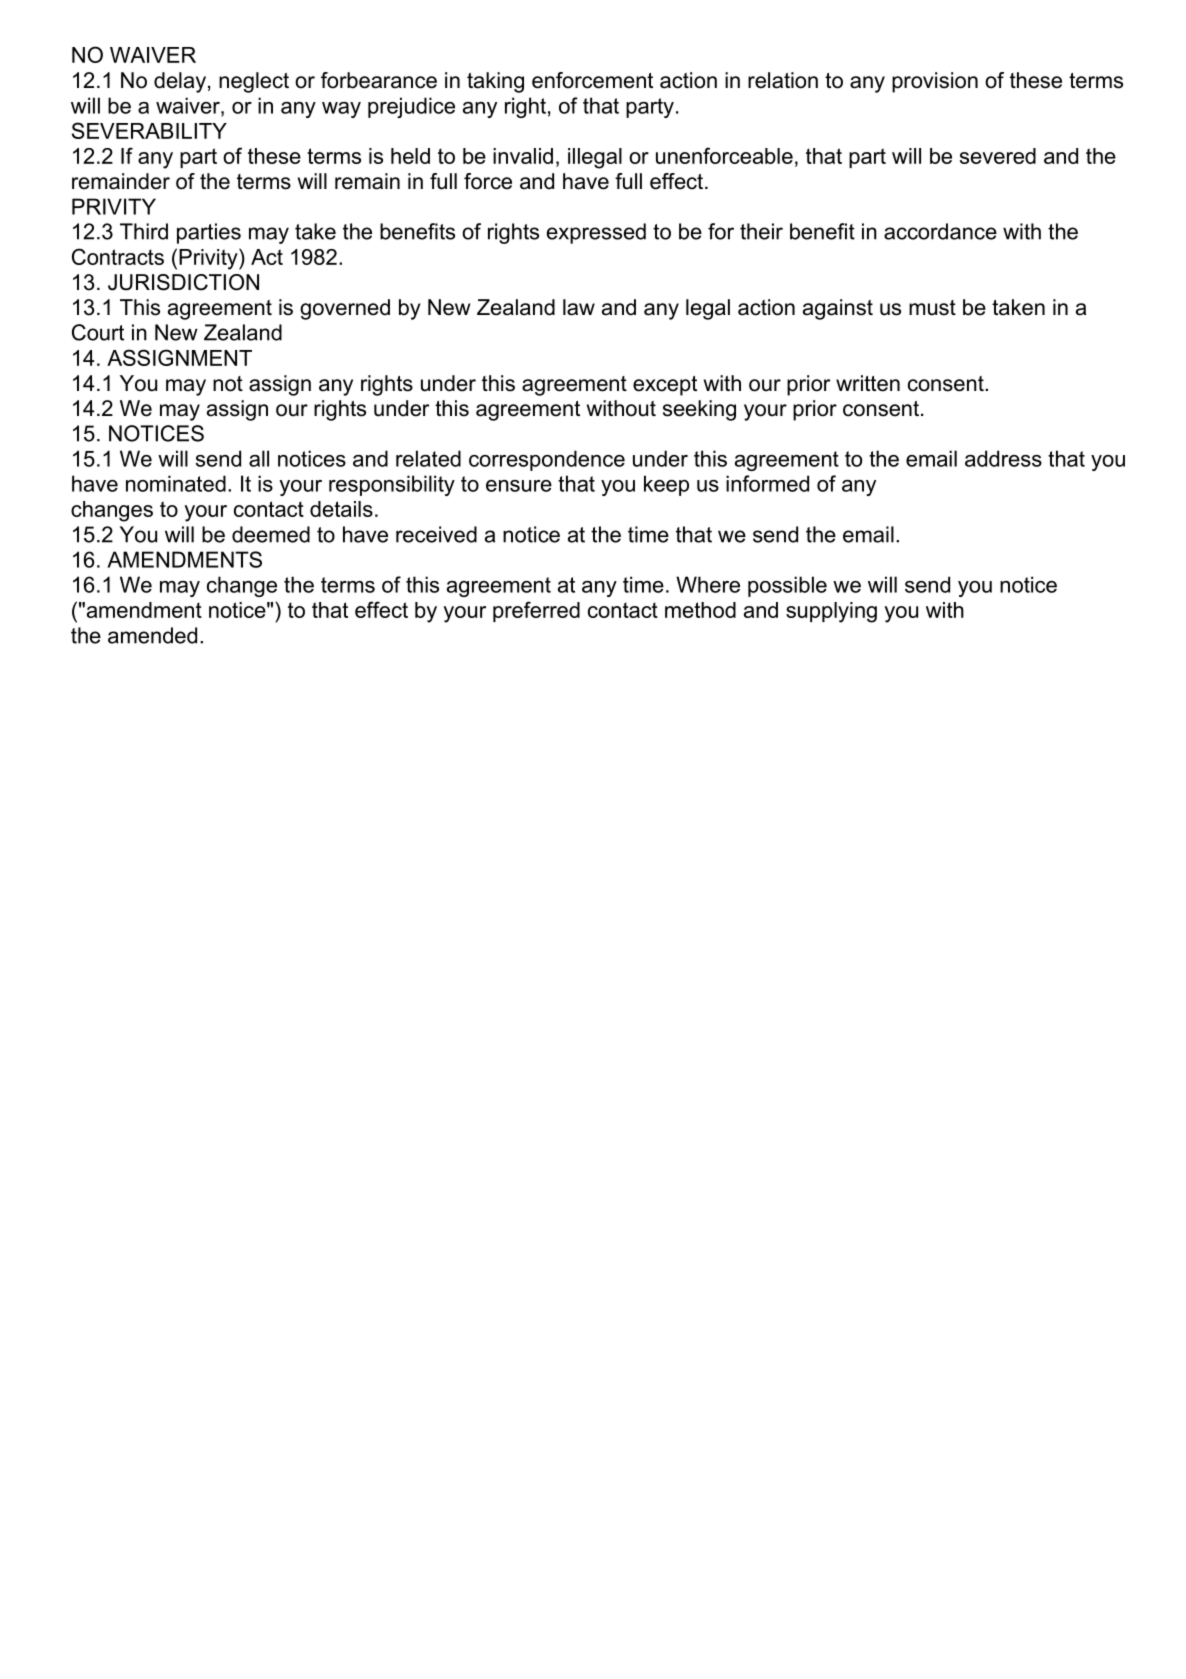  What do you see at coordinates (152, 635) in the image?
I see `amended` at bounding box center [152, 635].
